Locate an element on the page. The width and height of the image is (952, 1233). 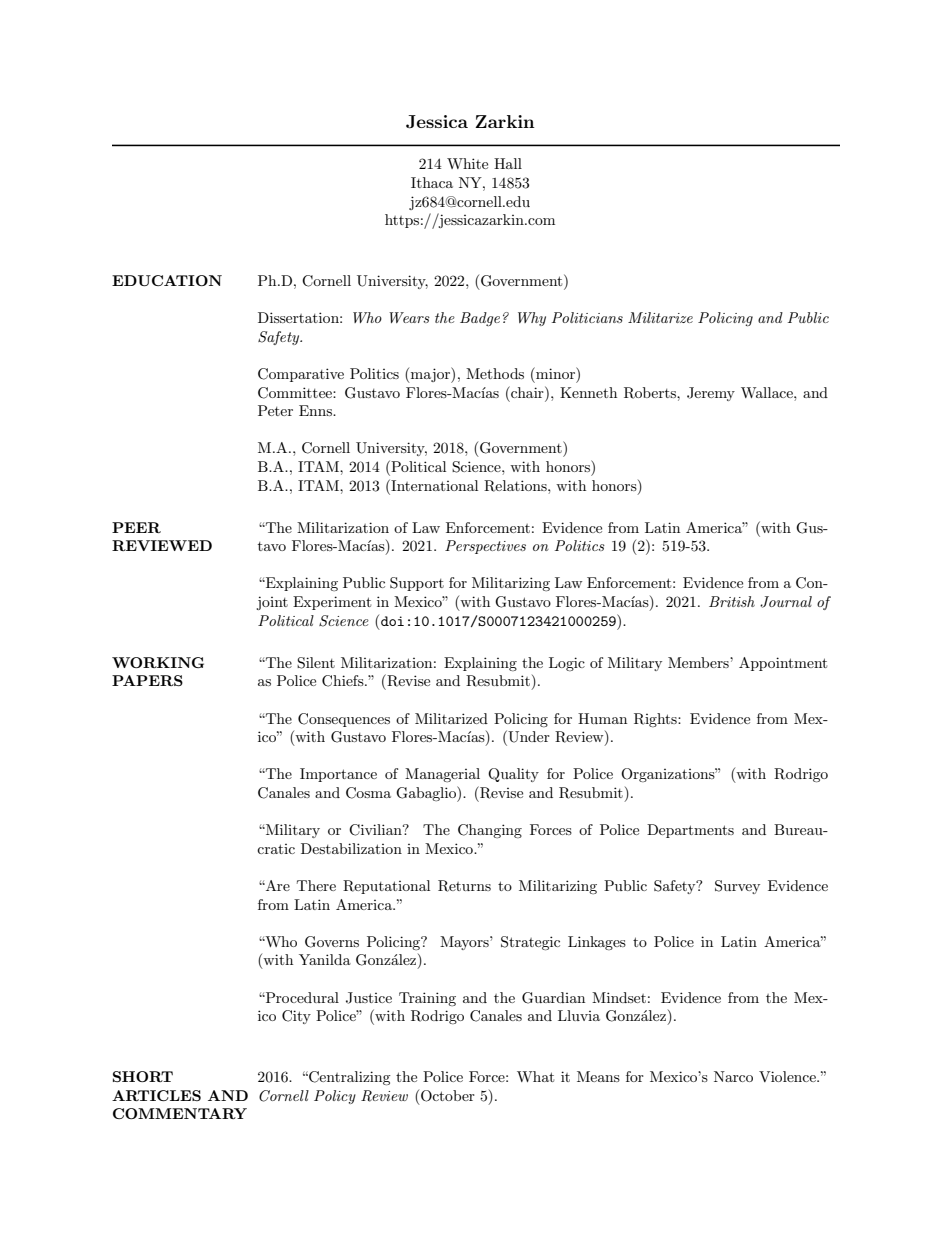
Support is located at coordinates (417, 584).
